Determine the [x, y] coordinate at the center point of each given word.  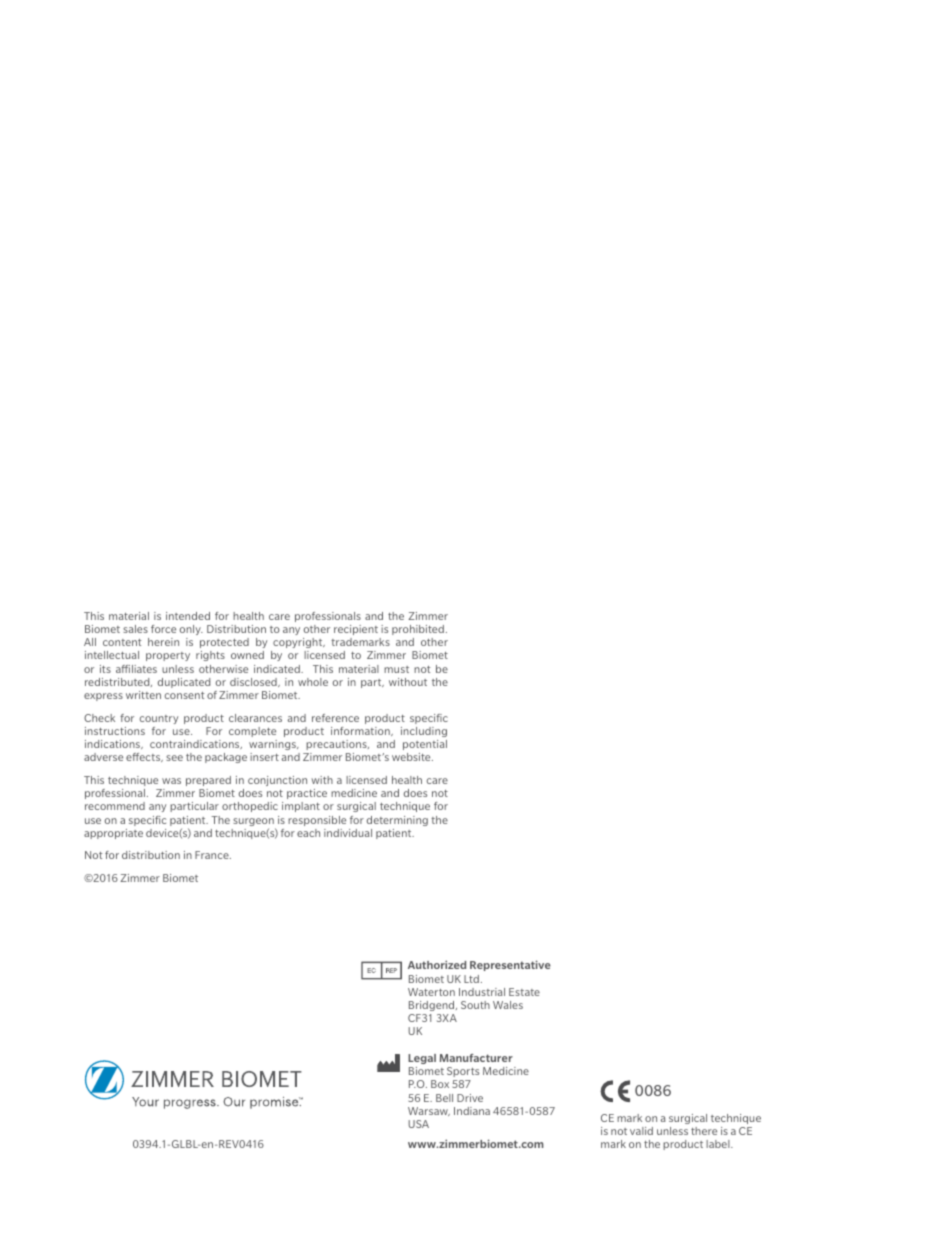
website [412, 757]
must [396, 669]
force [163, 629]
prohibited [418, 630]
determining [397, 821]
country [159, 719]
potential [425, 745]
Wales [508, 1005]
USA [418, 1124]
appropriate [113, 834]
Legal [422, 1059]
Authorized [437, 964]
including [424, 732]
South [475, 1005]
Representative [510, 965]
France [213, 855]
